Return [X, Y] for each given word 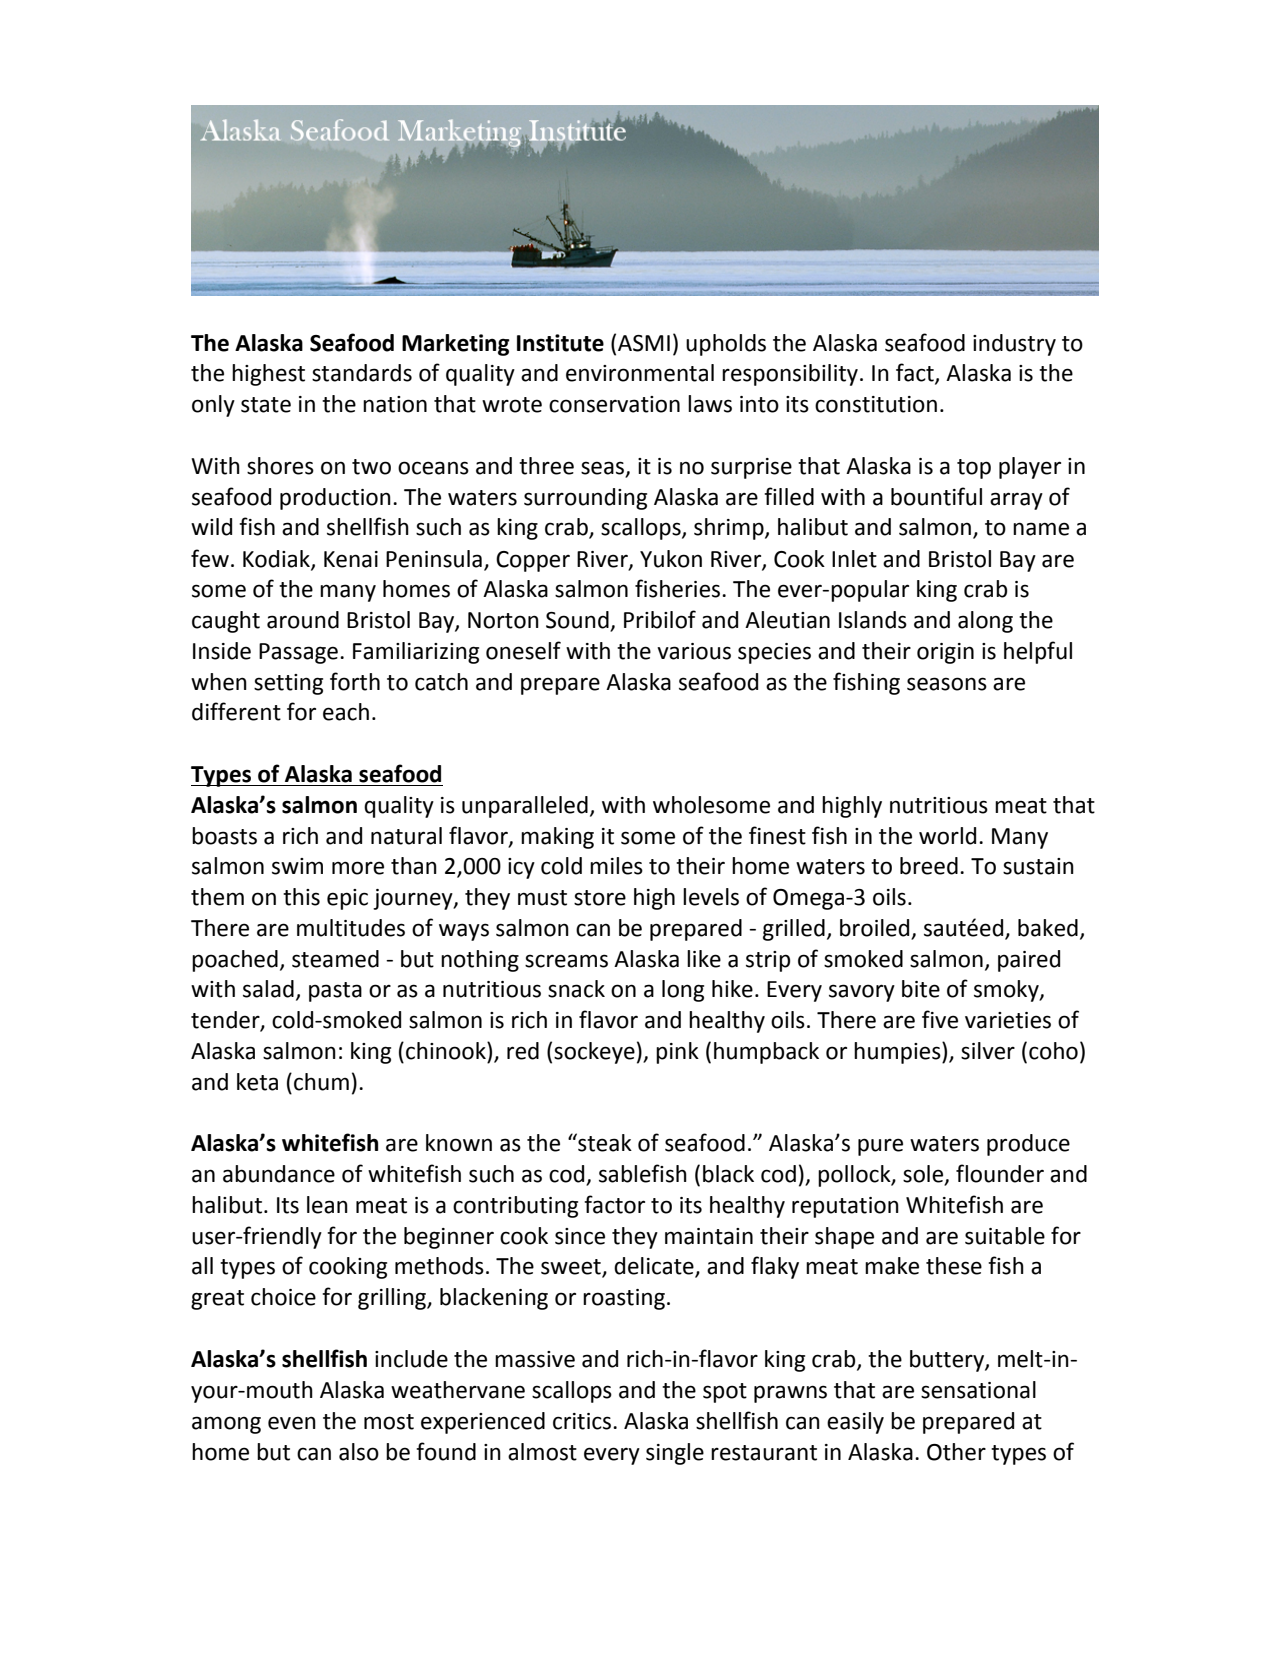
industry [1014, 345]
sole [924, 1175]
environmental [640, 373]
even [292, 1423]
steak [604, 1142]
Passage [298, 653]
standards [362, 373]
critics [583, 1421]
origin [945, 653]
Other [956, 1452]
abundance [279, 1174]
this [301, 897]
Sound [578, 621]
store [600, 898]
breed [929, 866]
